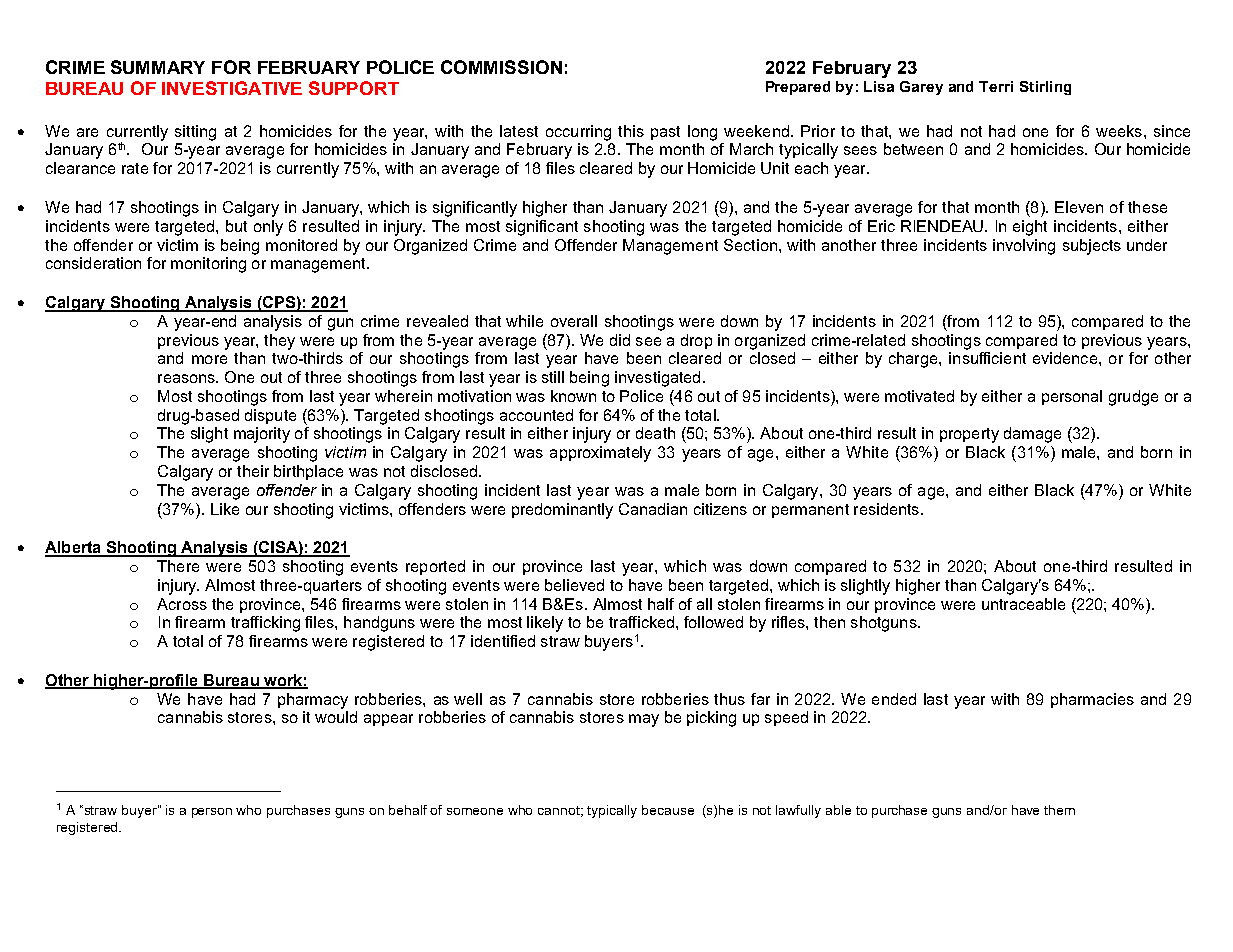  I want to click on involving, so click(1024, 247).
